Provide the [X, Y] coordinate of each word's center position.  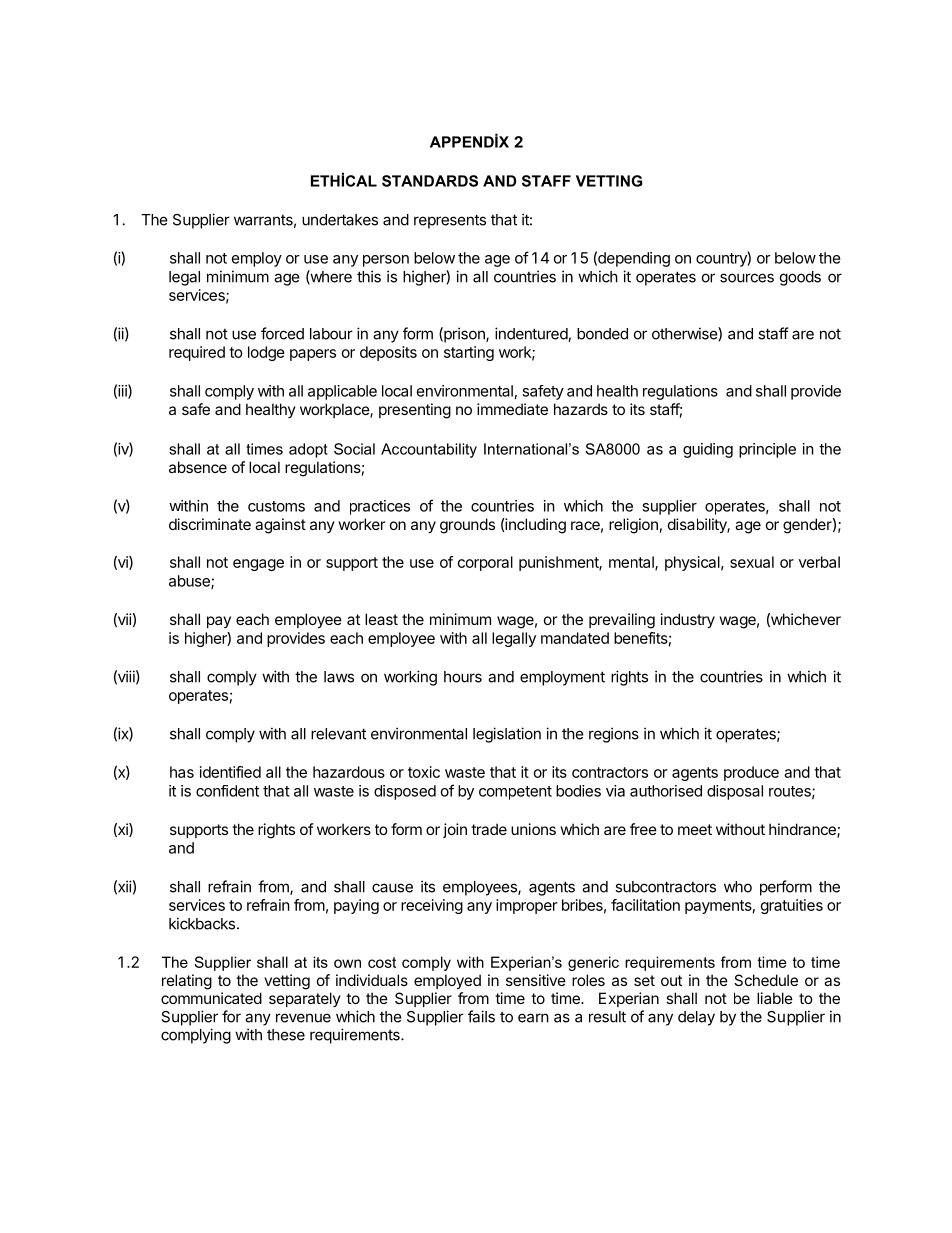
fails [481, 1016]
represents [450, 221]
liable [775, 998]
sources [747, 278]
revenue [303, 1018]
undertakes [340, 220]
